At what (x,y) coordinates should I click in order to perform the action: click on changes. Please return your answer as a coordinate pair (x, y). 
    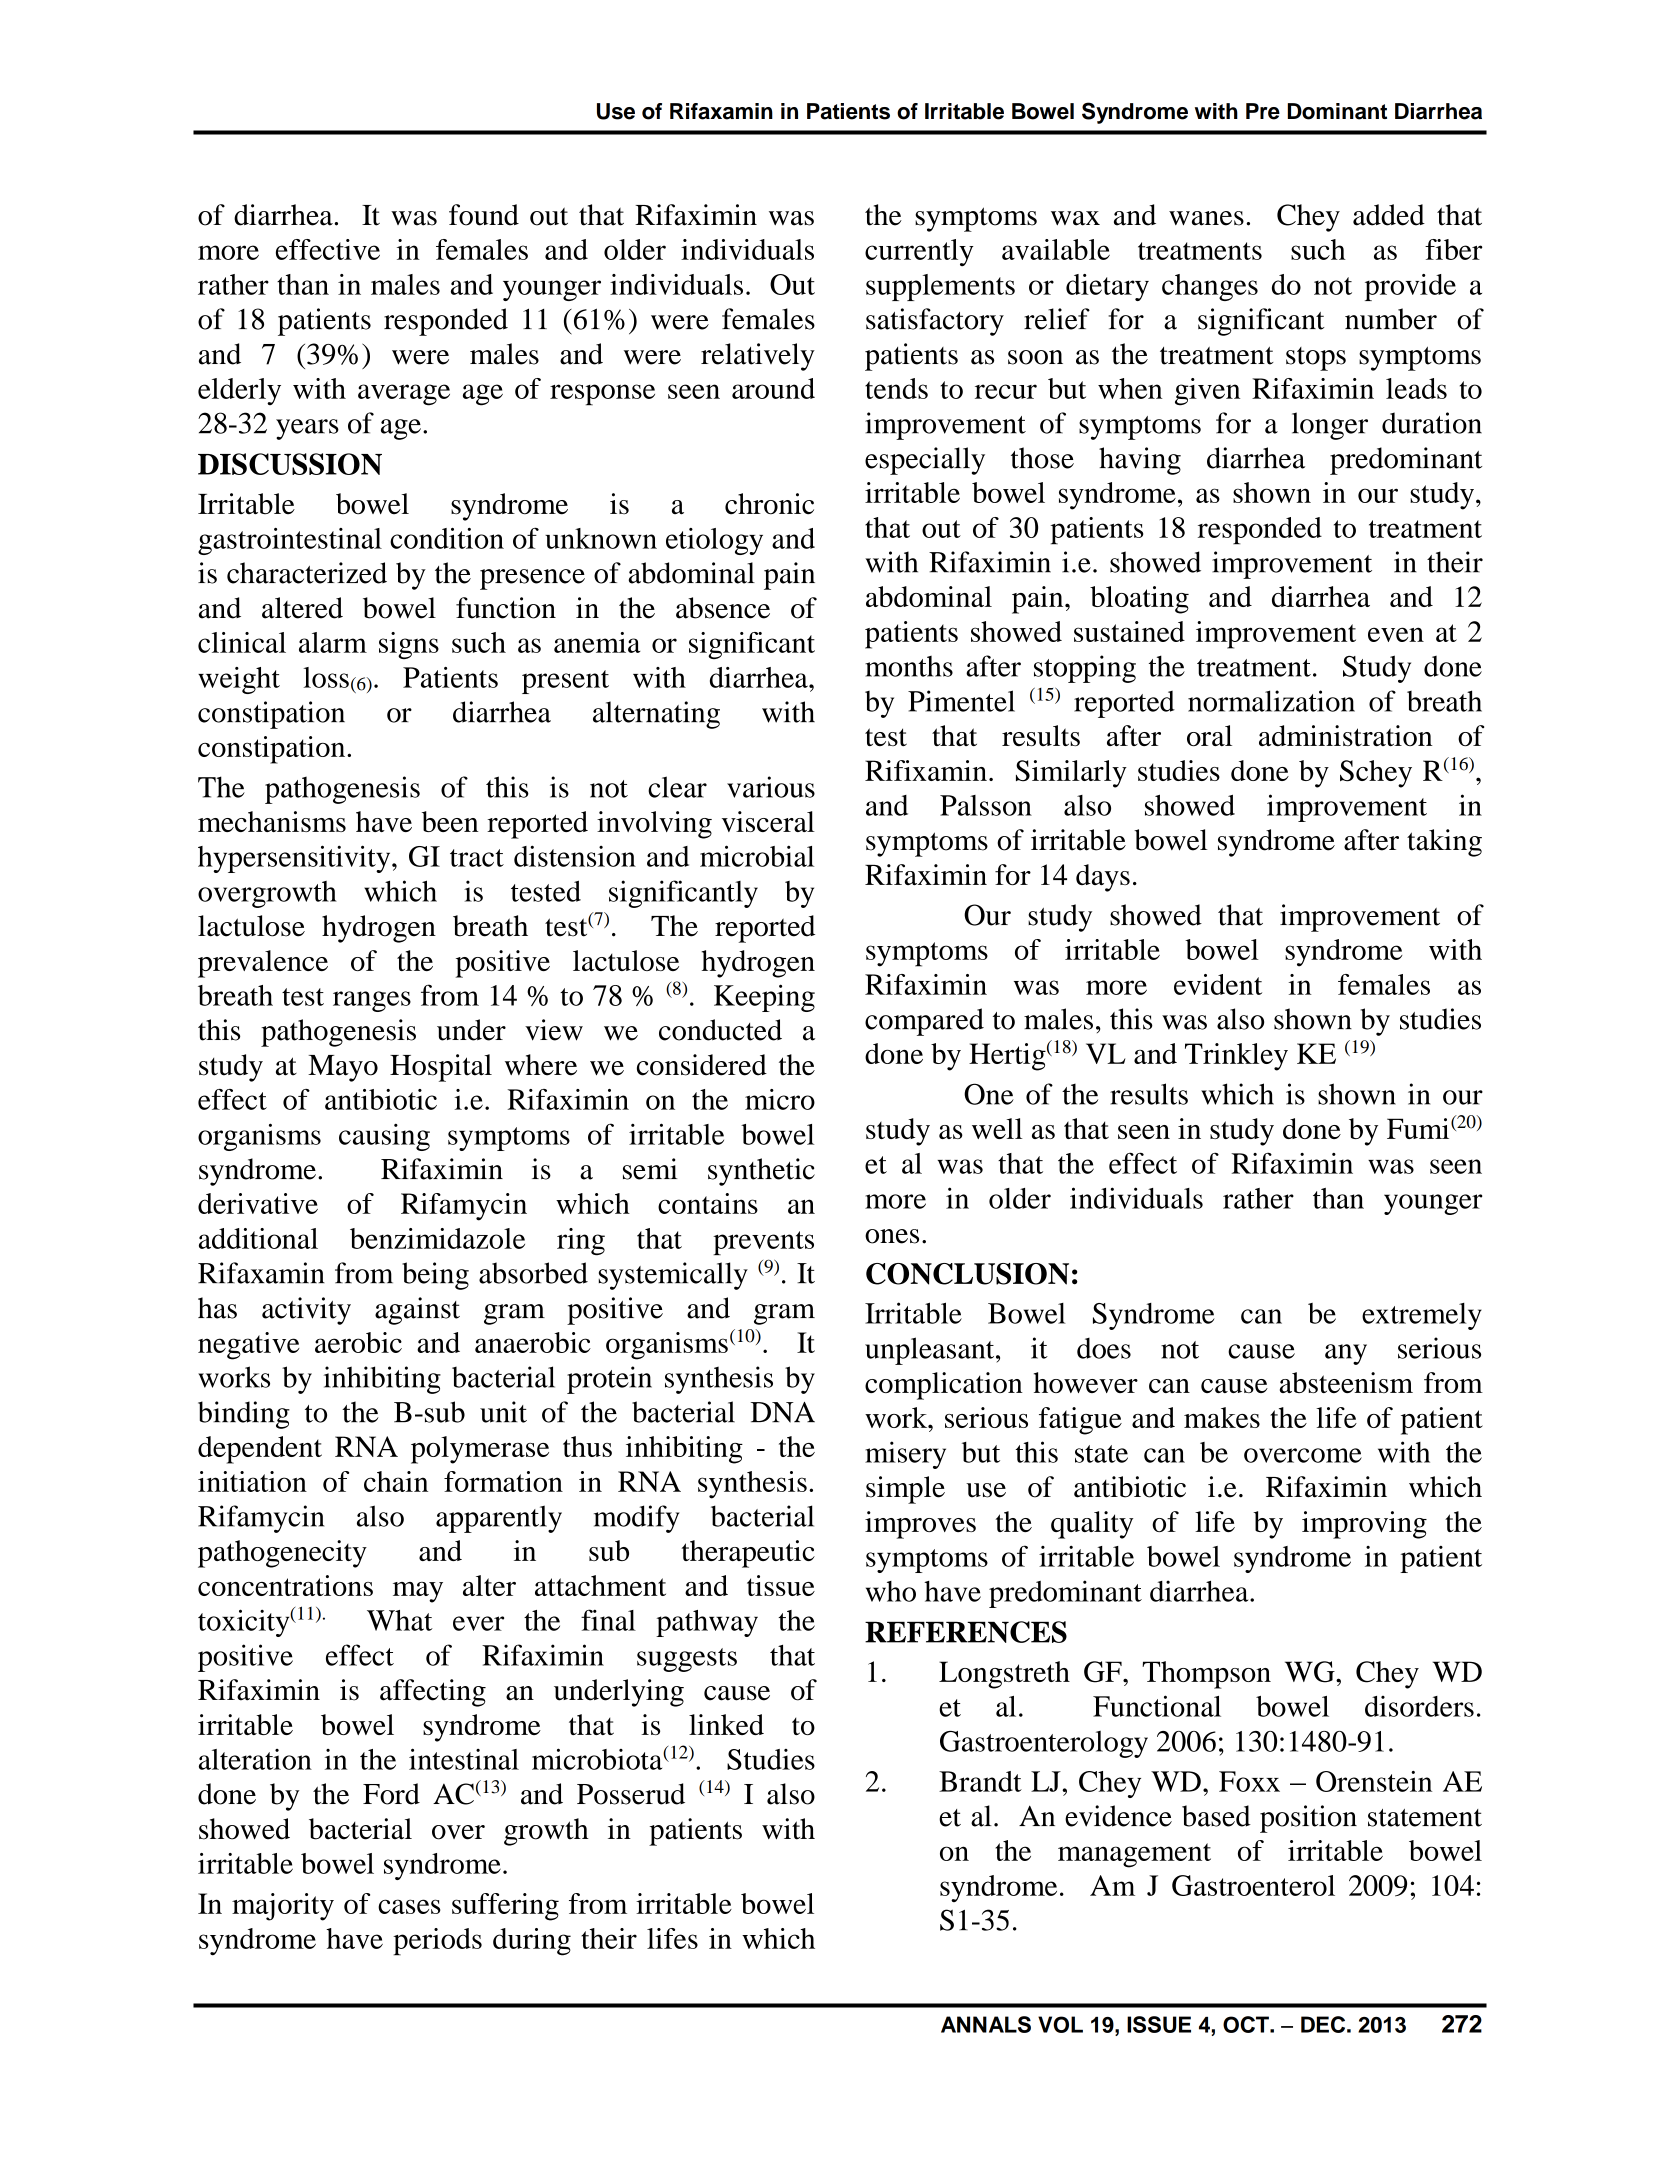
    Looking at the image, I should click on (1210, 287).
